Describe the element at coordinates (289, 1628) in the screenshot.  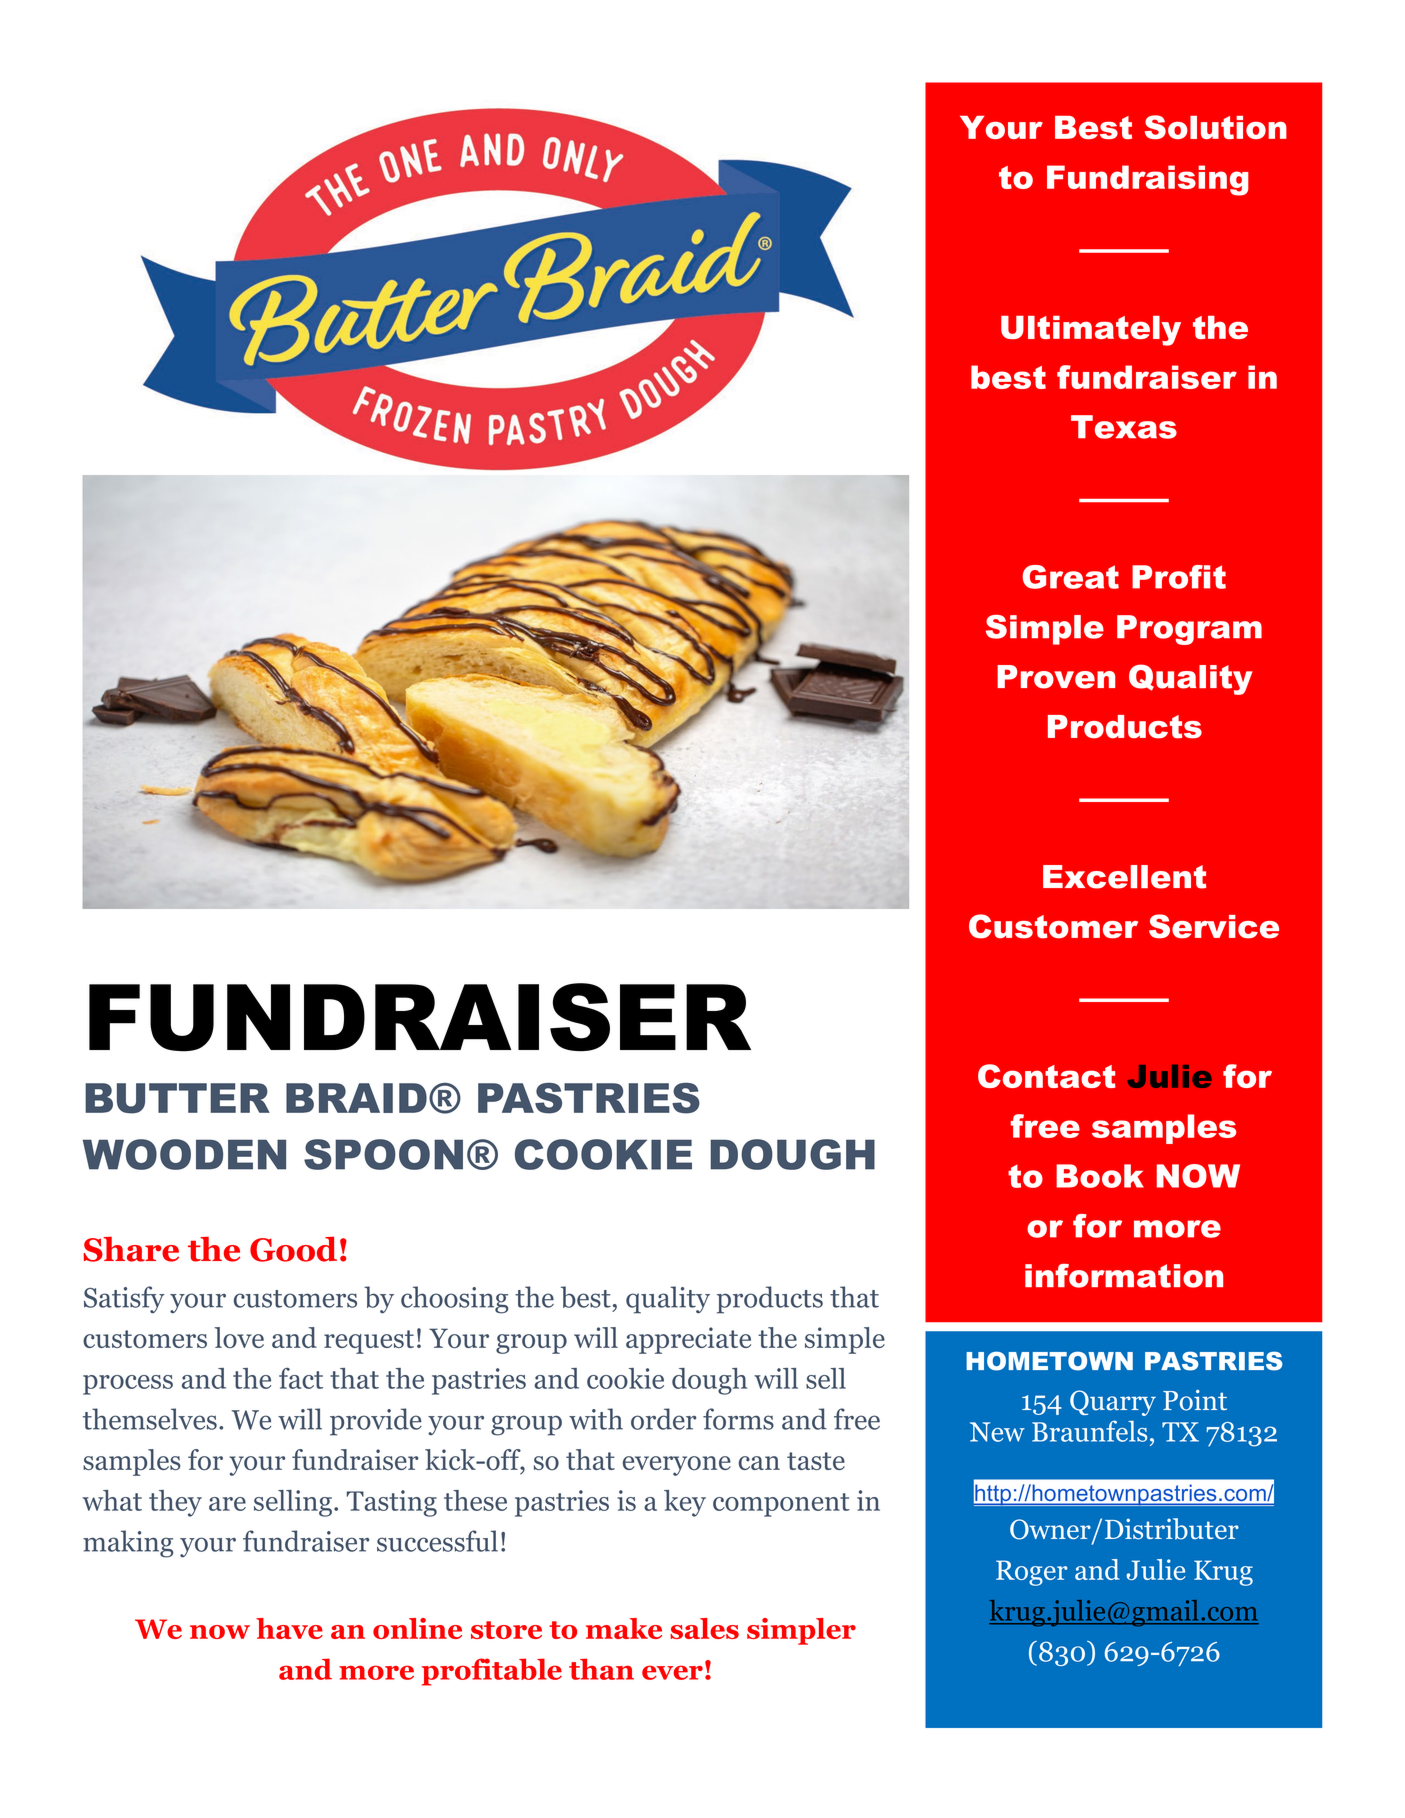
I see `have` at that location.
